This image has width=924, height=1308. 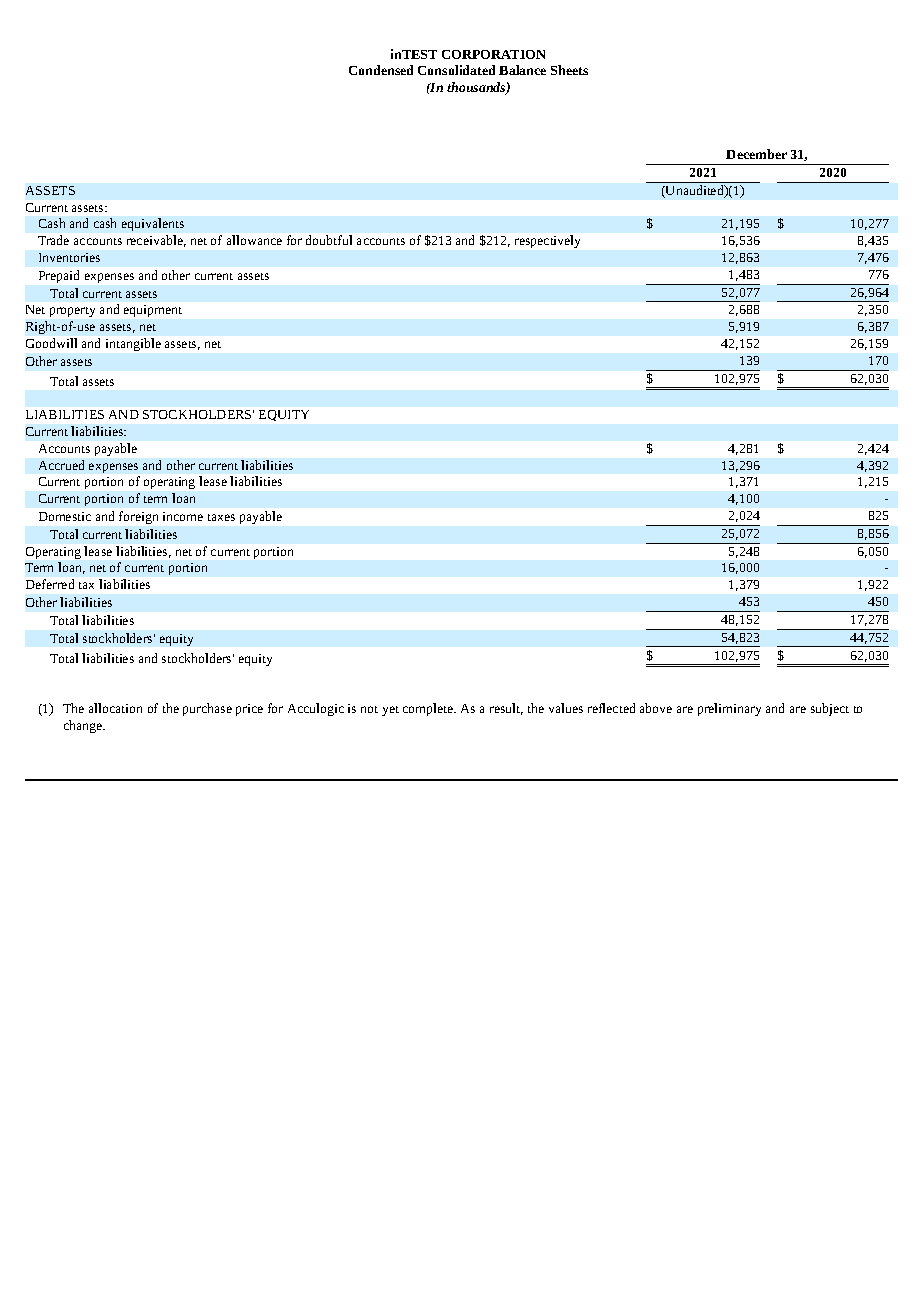 I want to click on respectively, so click(x=547, y=241).
